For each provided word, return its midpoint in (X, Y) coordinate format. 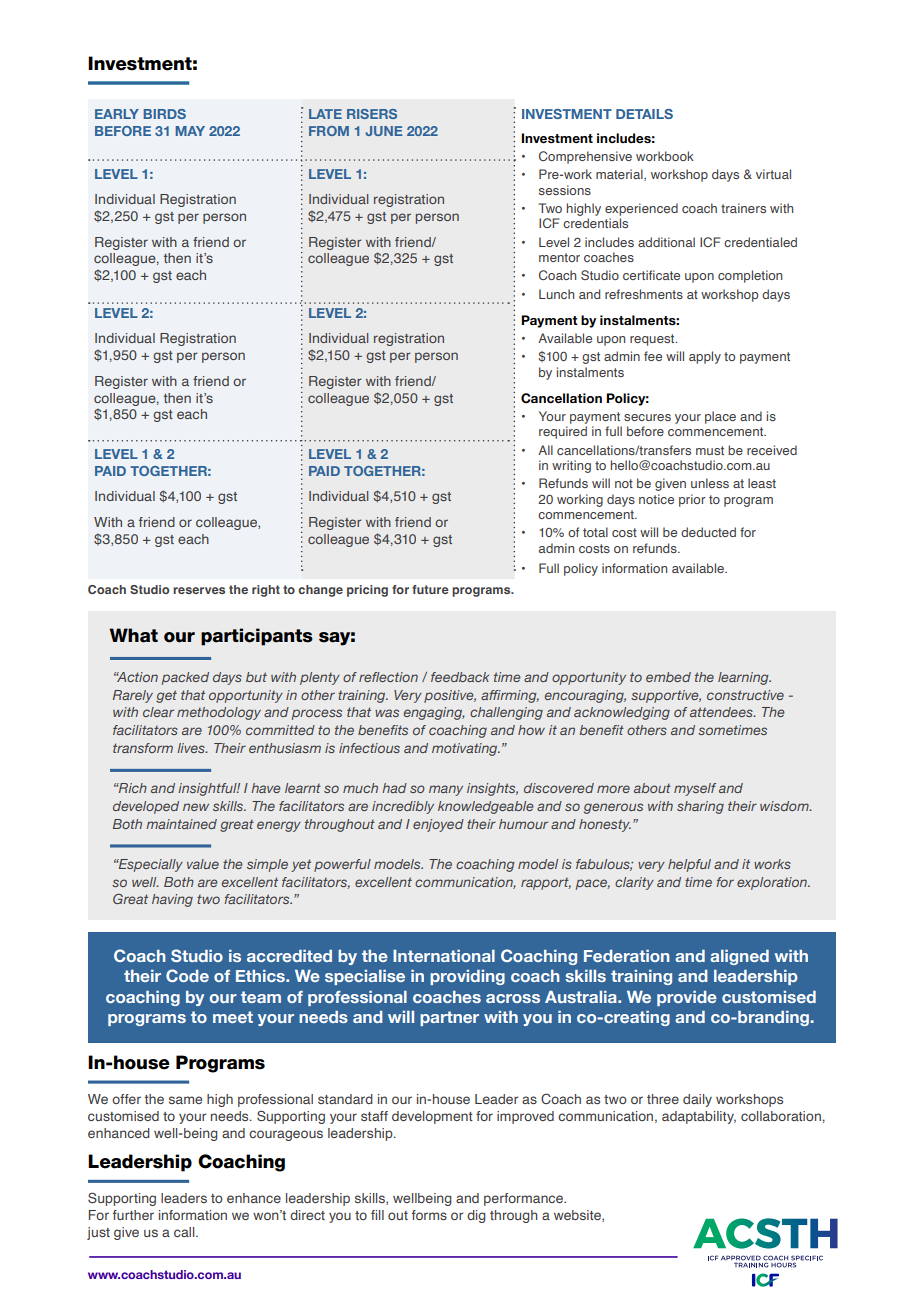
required (563, 432)
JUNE (383, 131)
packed (185, 678)
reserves (199, 590)
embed (668, 677)
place (720, 417)
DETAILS (644, 114)
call (185, 1232)
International (444, 956)
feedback (460, 677)
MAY (190, 131)
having (172, 900)
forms (429, 1215)
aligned (739, 957)
